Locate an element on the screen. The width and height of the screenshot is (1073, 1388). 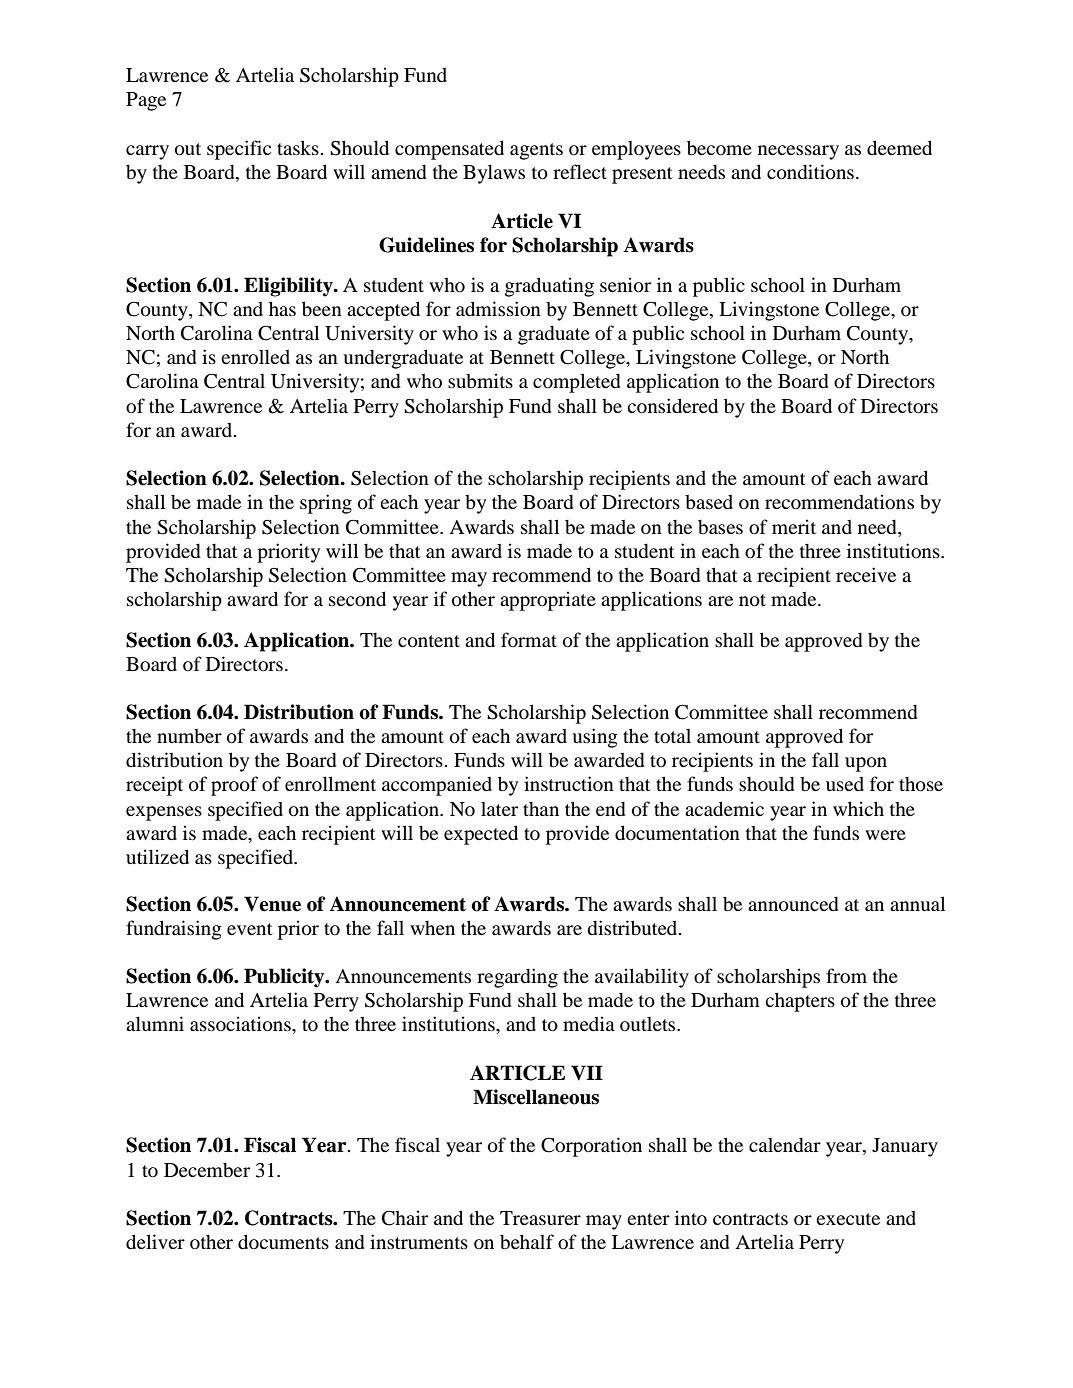
completed is located at coordinates (576, 383).
